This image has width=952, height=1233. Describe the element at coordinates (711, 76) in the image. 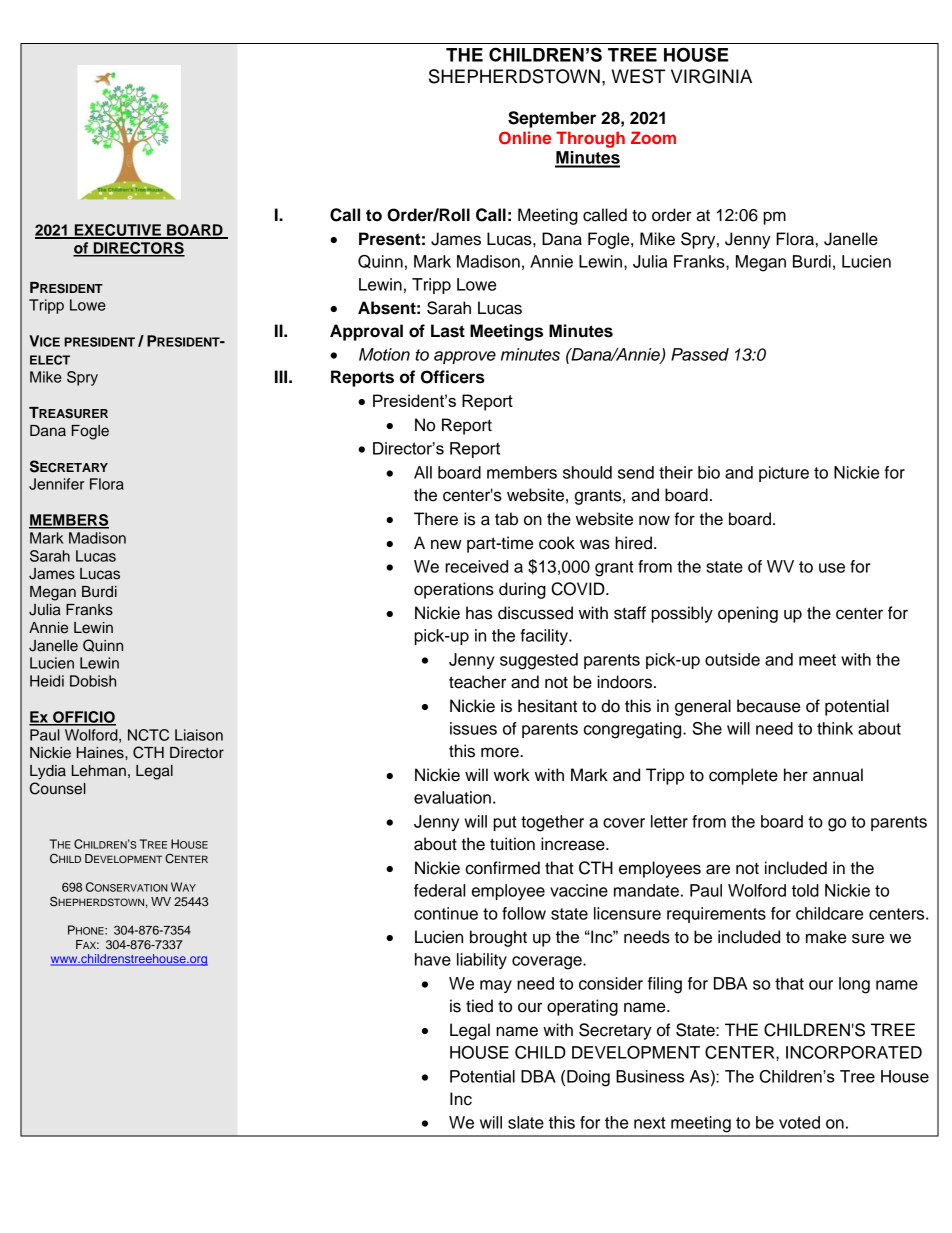

I see `VIRGINIA` at that location.
